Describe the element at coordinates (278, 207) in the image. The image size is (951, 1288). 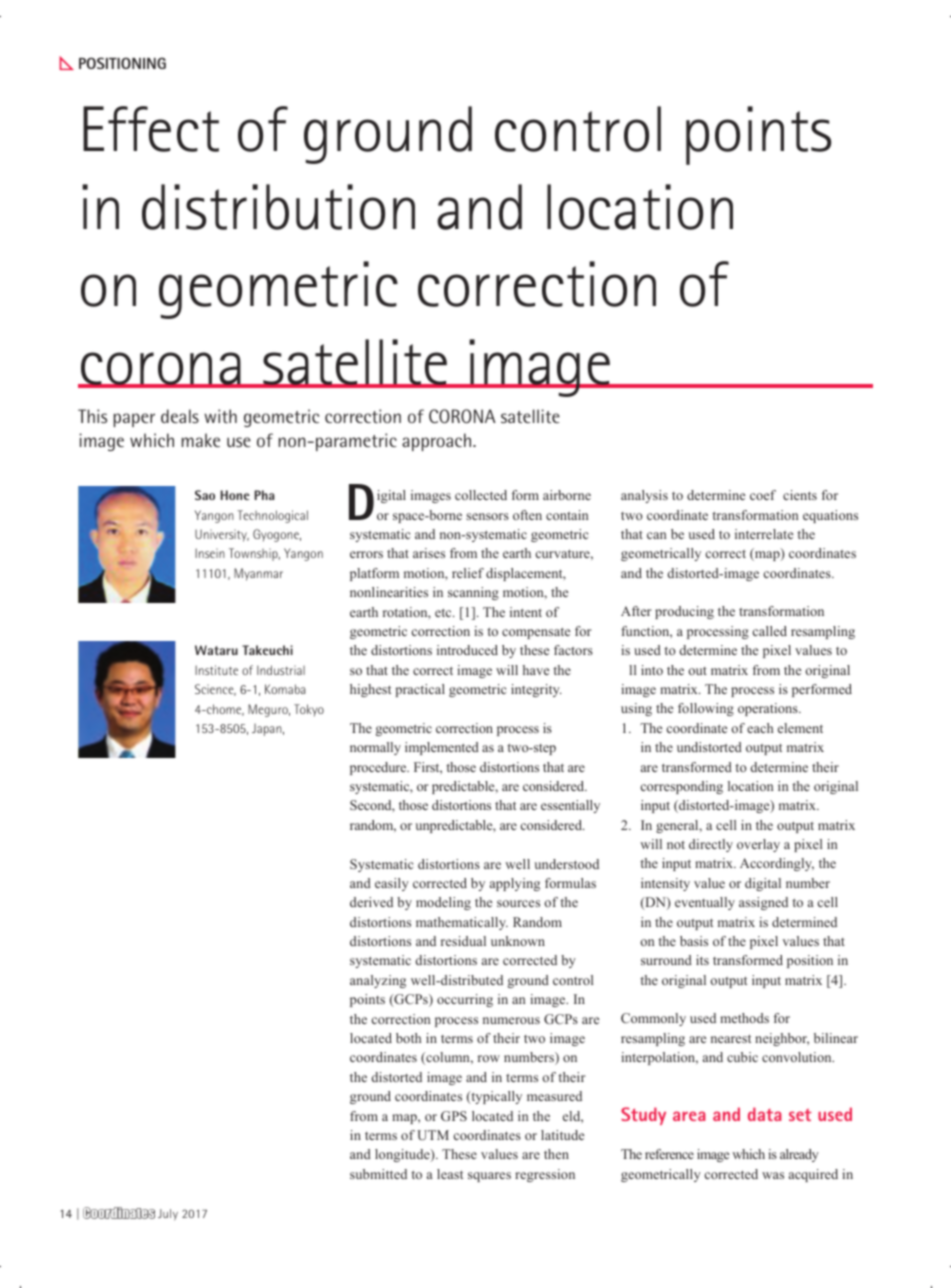
I see `distribution` at that location.
